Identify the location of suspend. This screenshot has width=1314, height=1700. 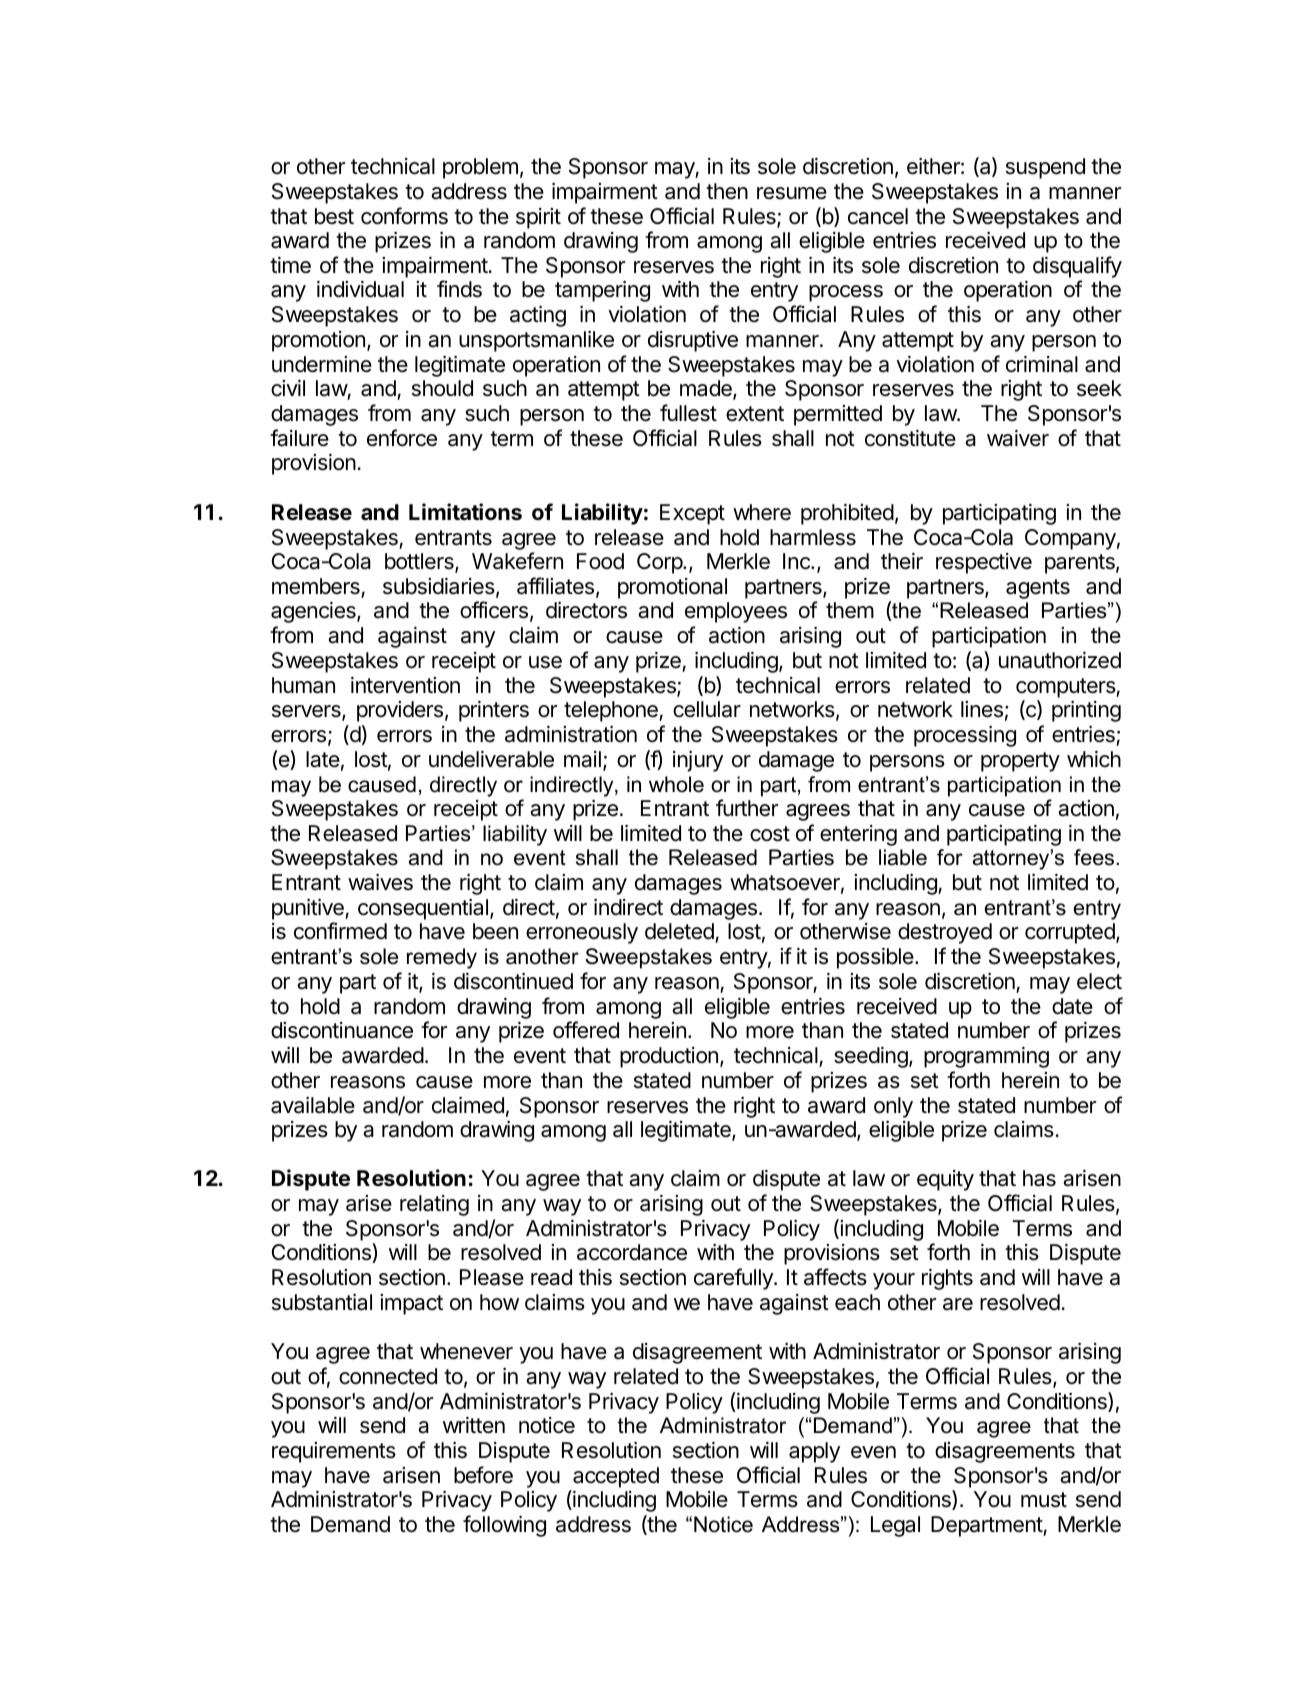
(1045, 168).
